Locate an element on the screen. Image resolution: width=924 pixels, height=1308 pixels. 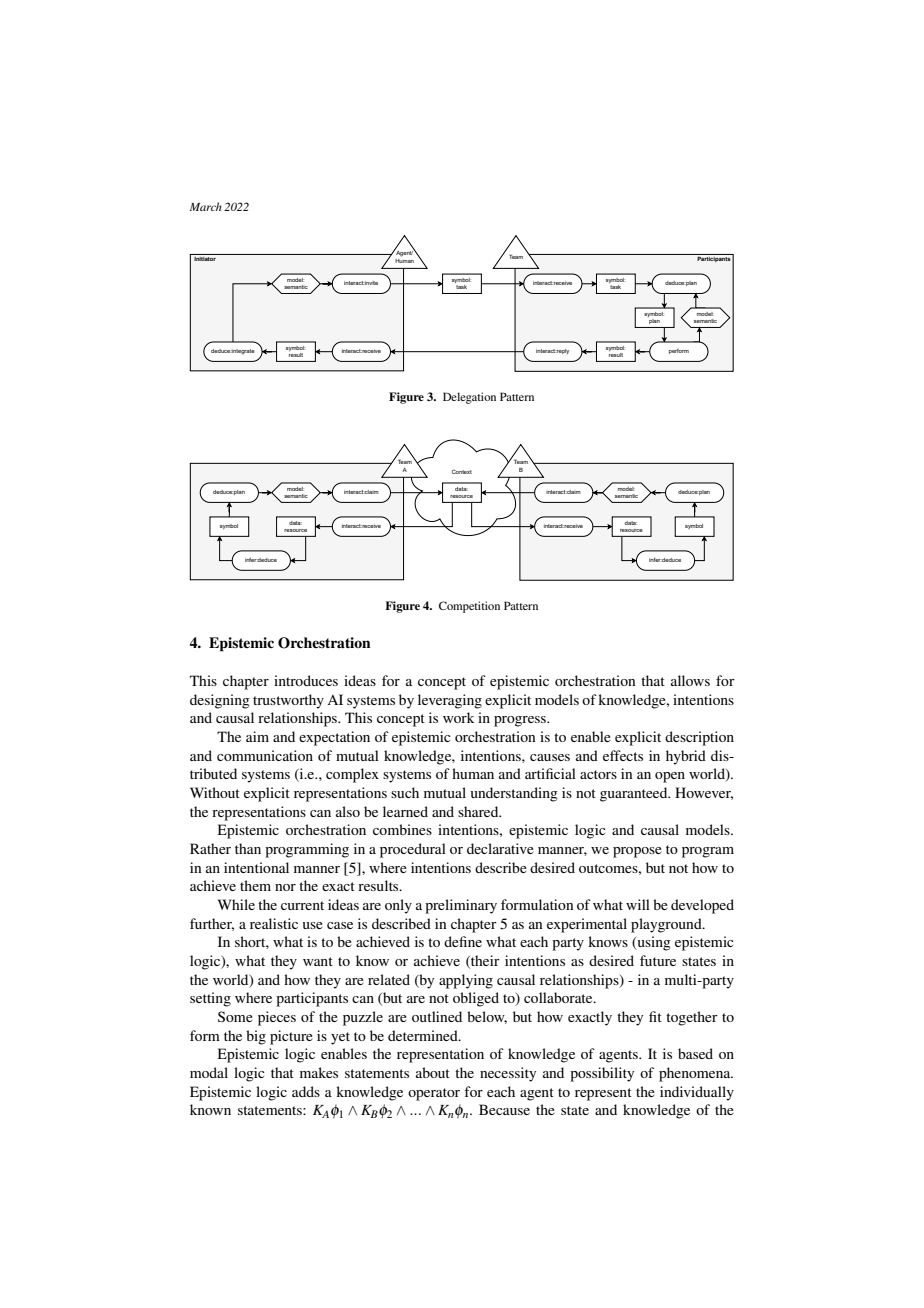
trustworthy is located at coordinates (288, 701).
